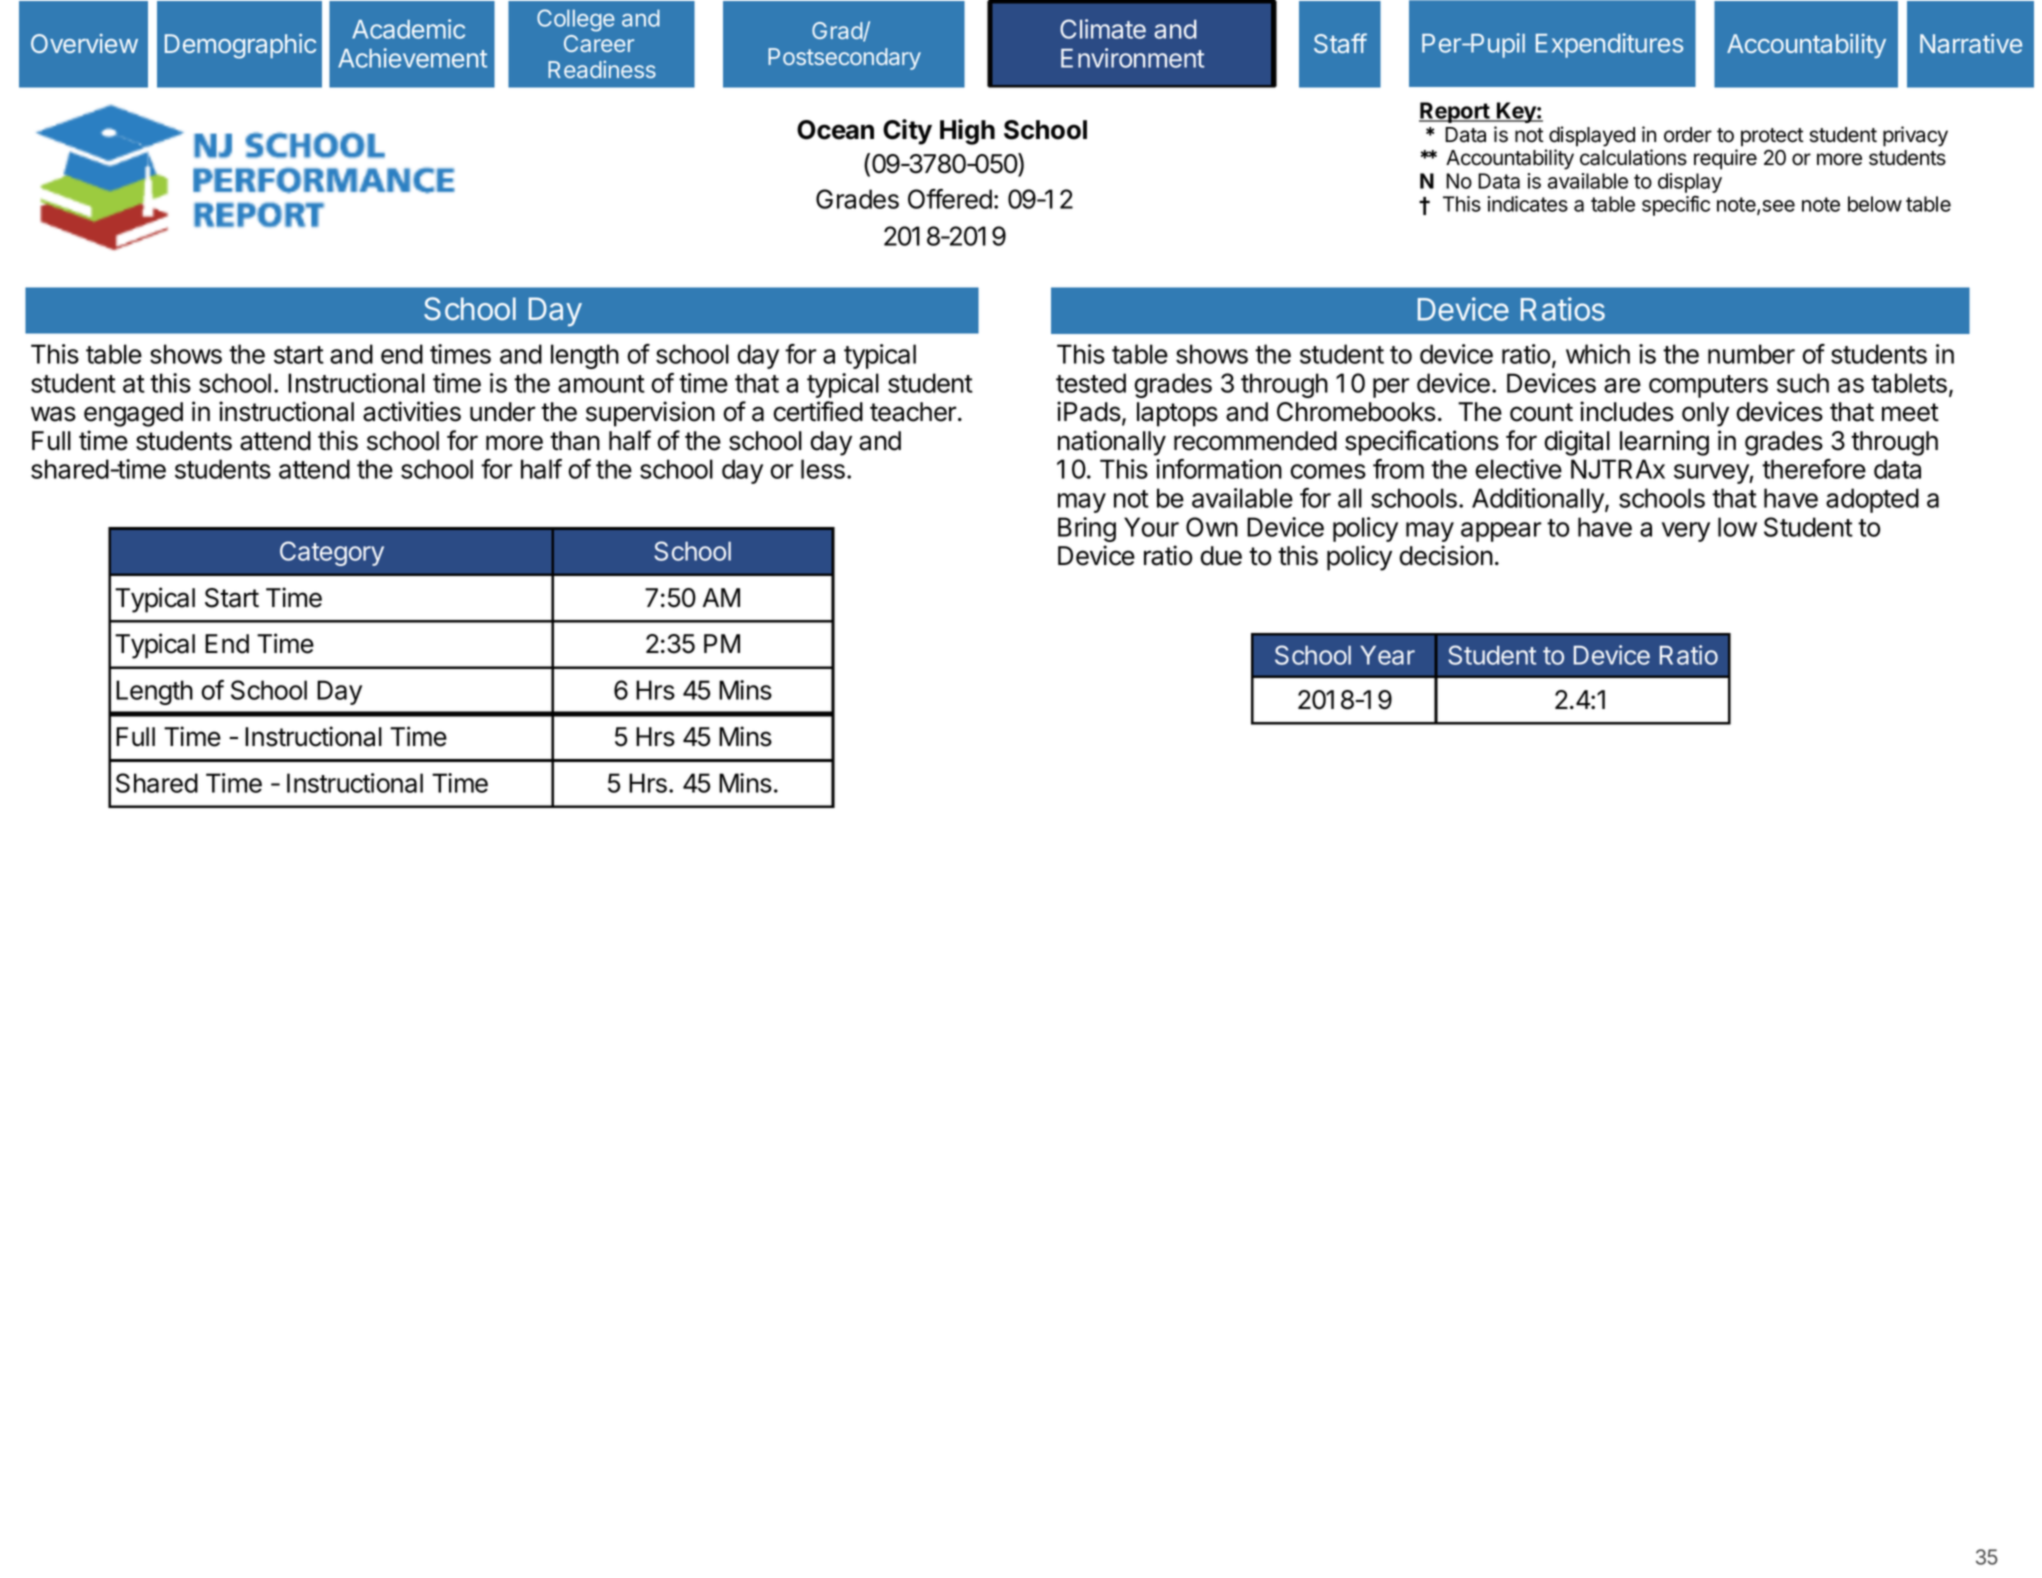 The height and width of the screenshot is (1578, 2042). I want to click on Demographic, so click(240, 46).
